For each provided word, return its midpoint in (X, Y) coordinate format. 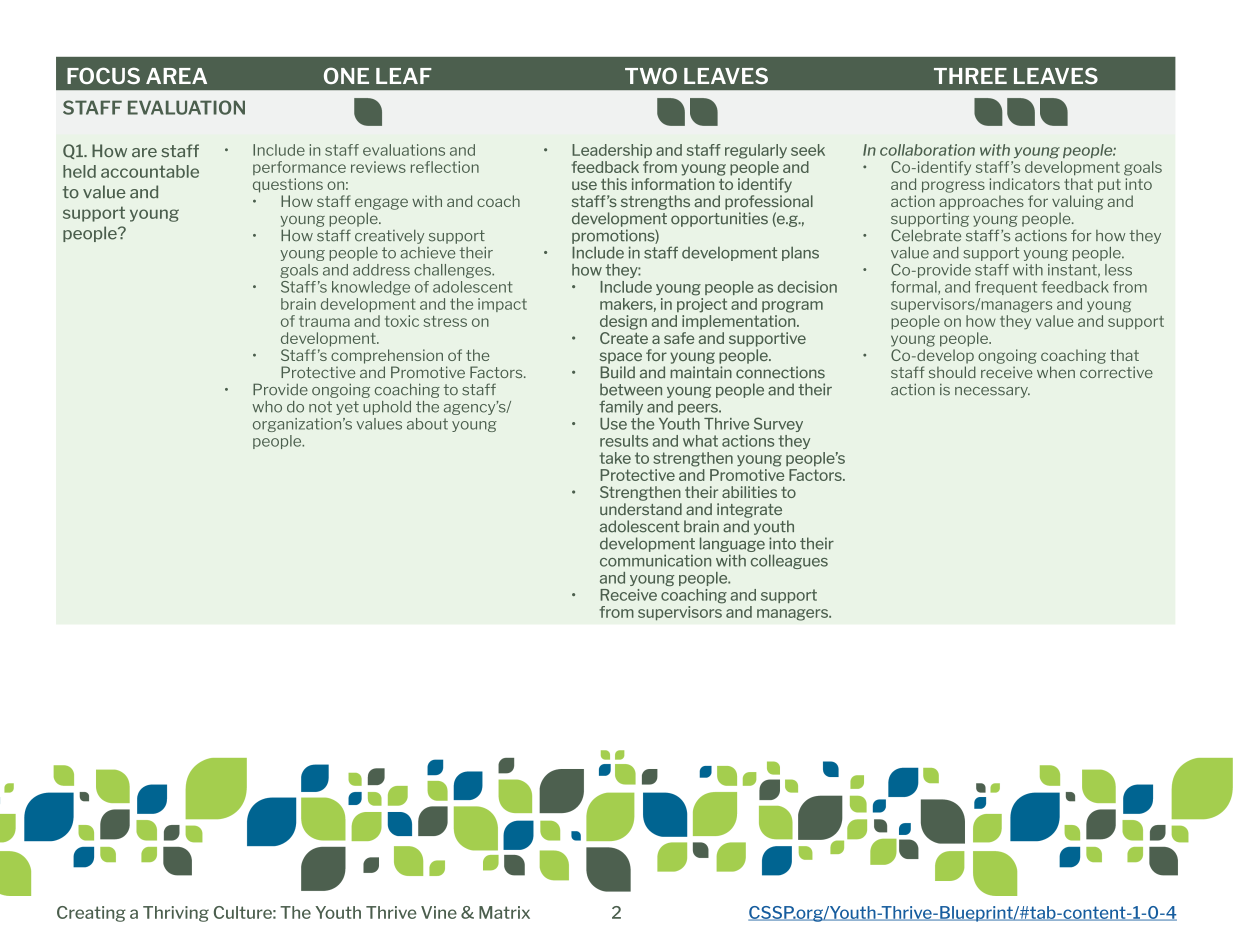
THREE (970, 76)
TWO (651, 75)
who (267, 407)
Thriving (176, 914)
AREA (176, 76)
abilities (749, 492)
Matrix (504, 912)
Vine (439, 912)
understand (641, 509)
